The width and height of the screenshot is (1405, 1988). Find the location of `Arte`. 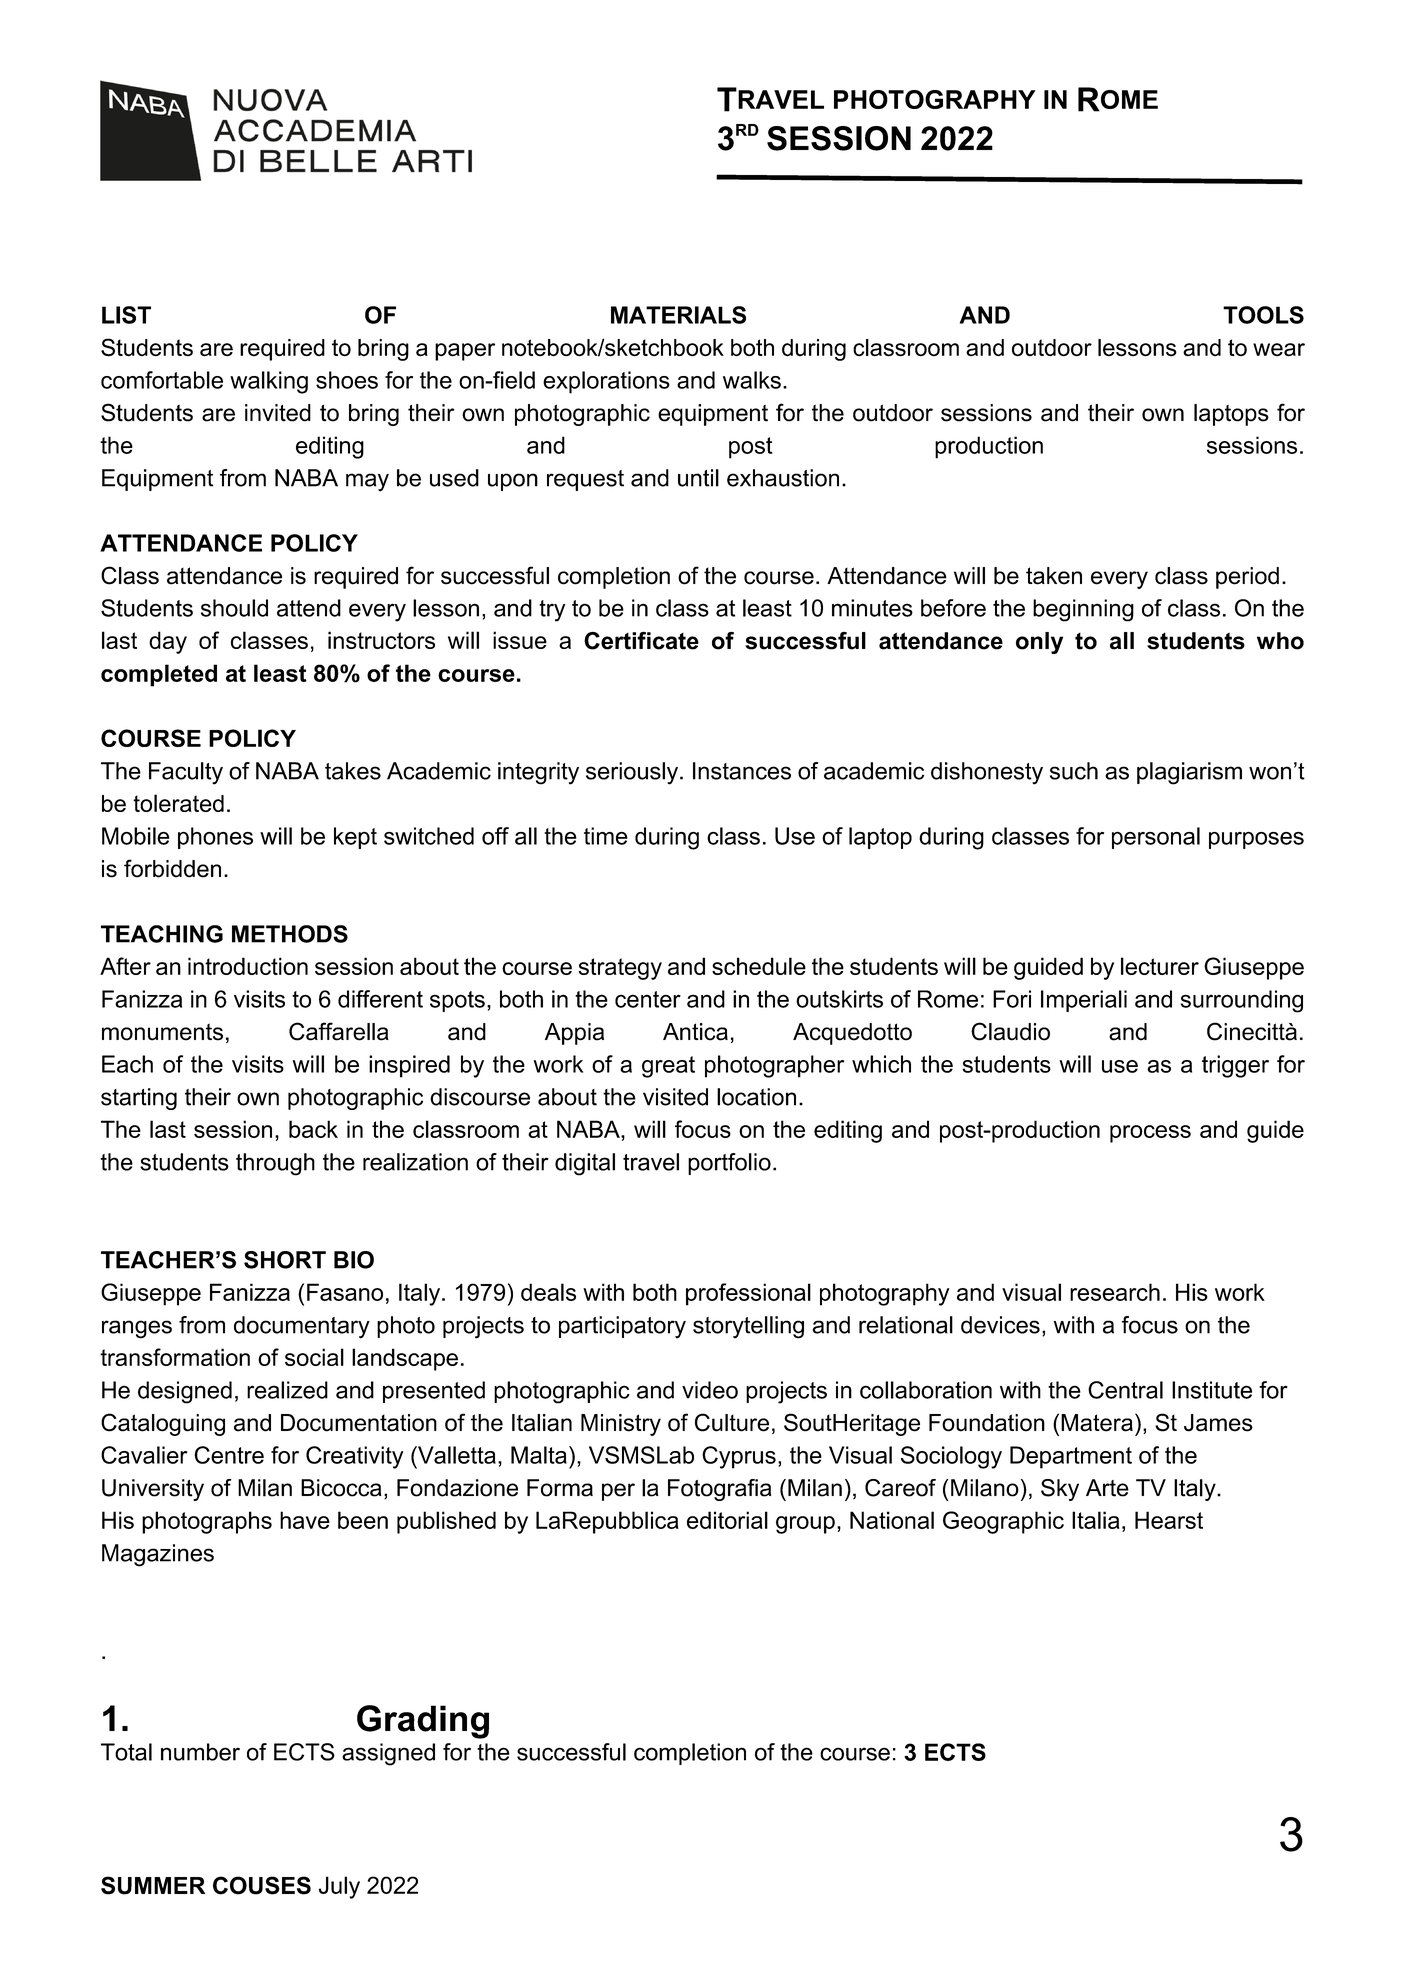

Arte is located at coordinates (1107, 1488).
